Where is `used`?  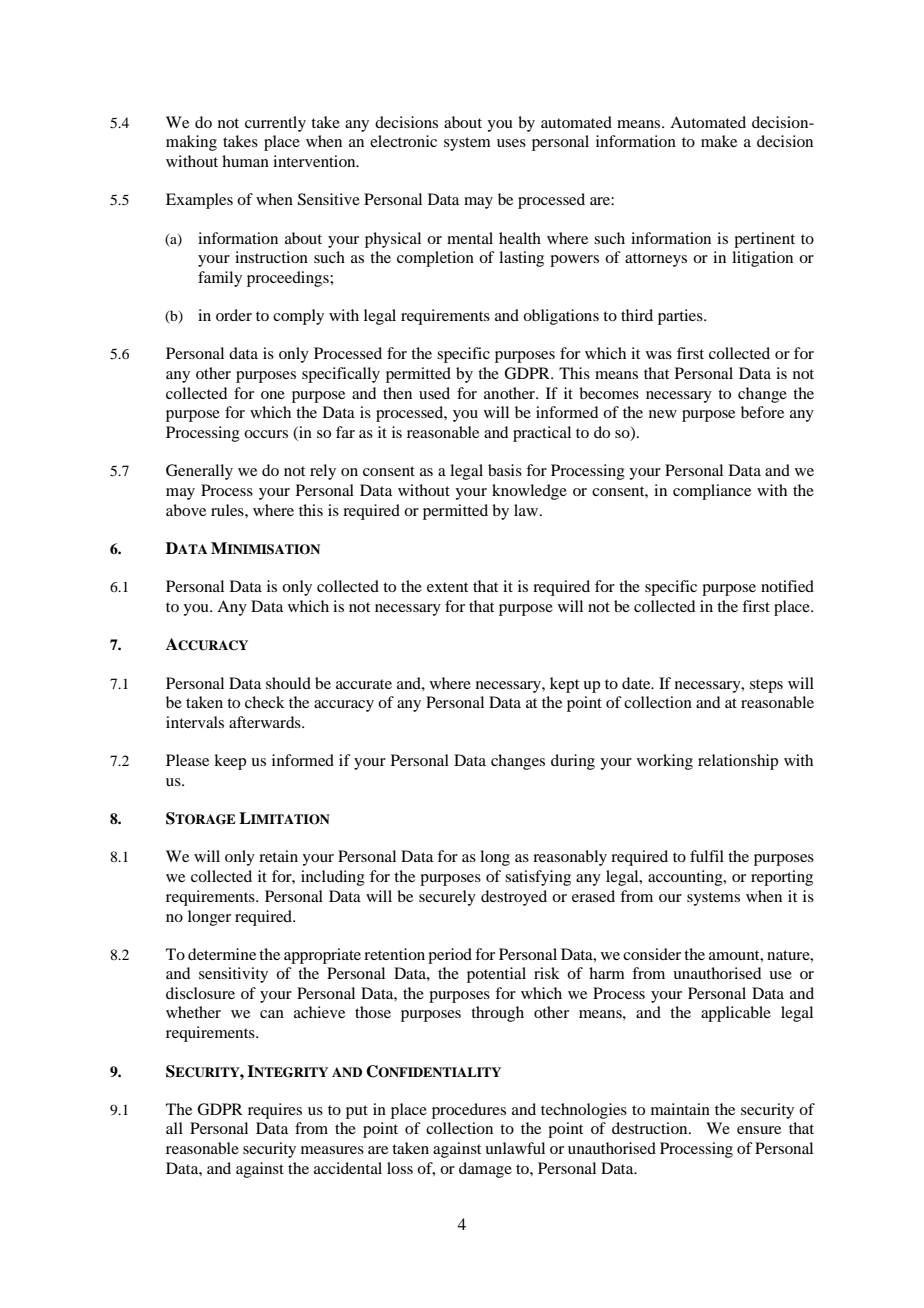 used is located at coordinates (434, 393).
